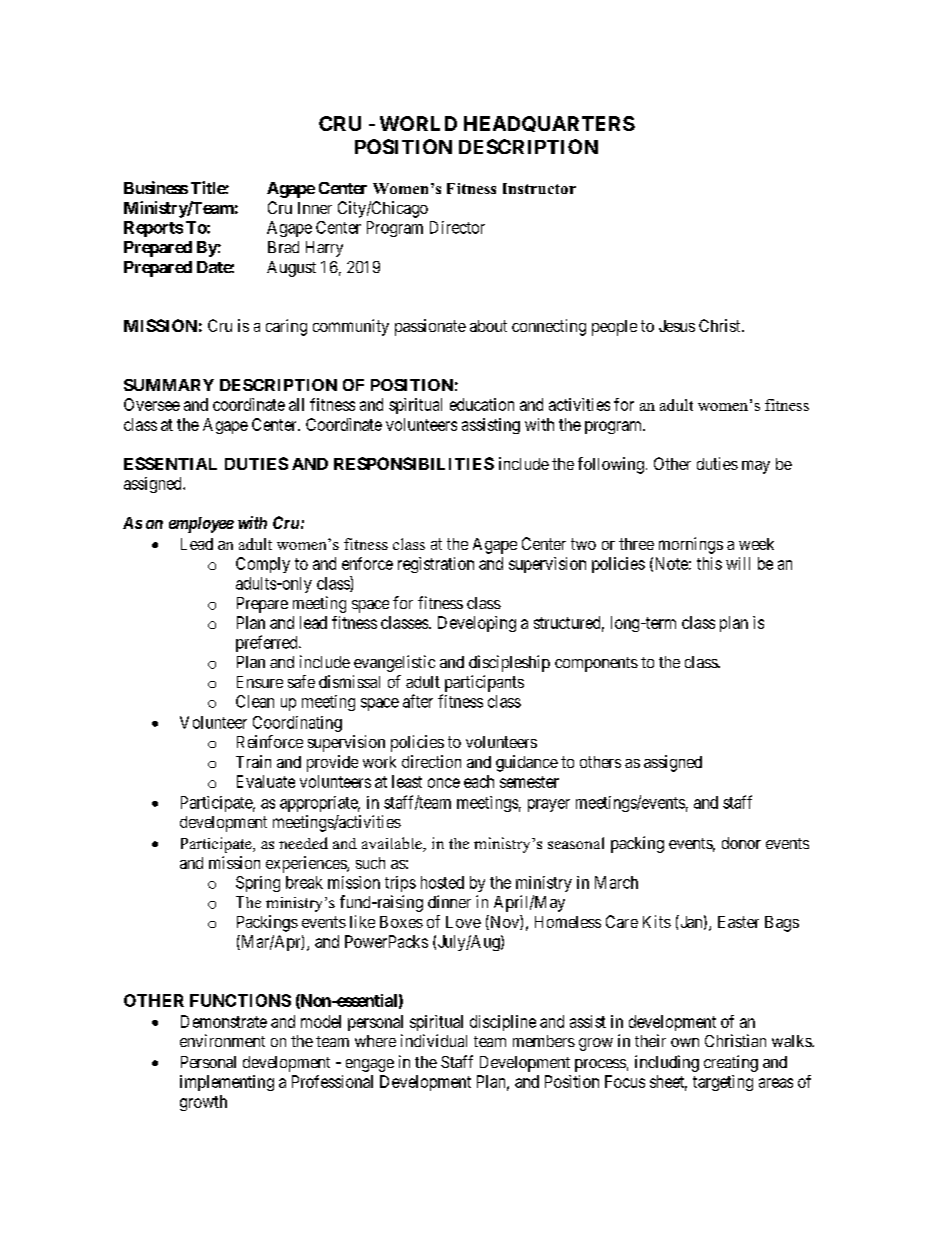 The image size is (952, 1233). I want to click on all, so click(296, 404).
